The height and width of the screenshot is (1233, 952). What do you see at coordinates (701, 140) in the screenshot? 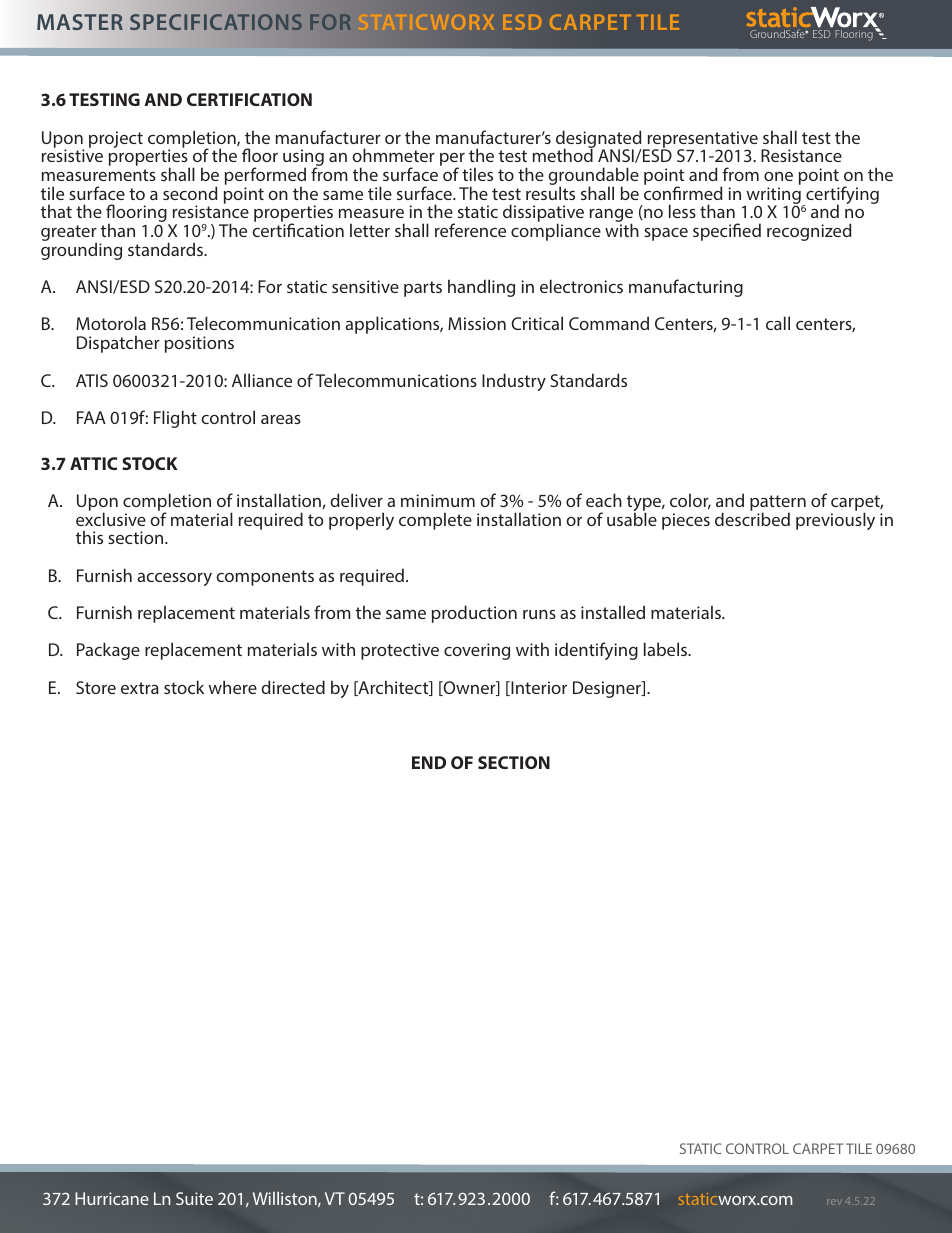
I see `representative` at bounding box center [701, 140].
